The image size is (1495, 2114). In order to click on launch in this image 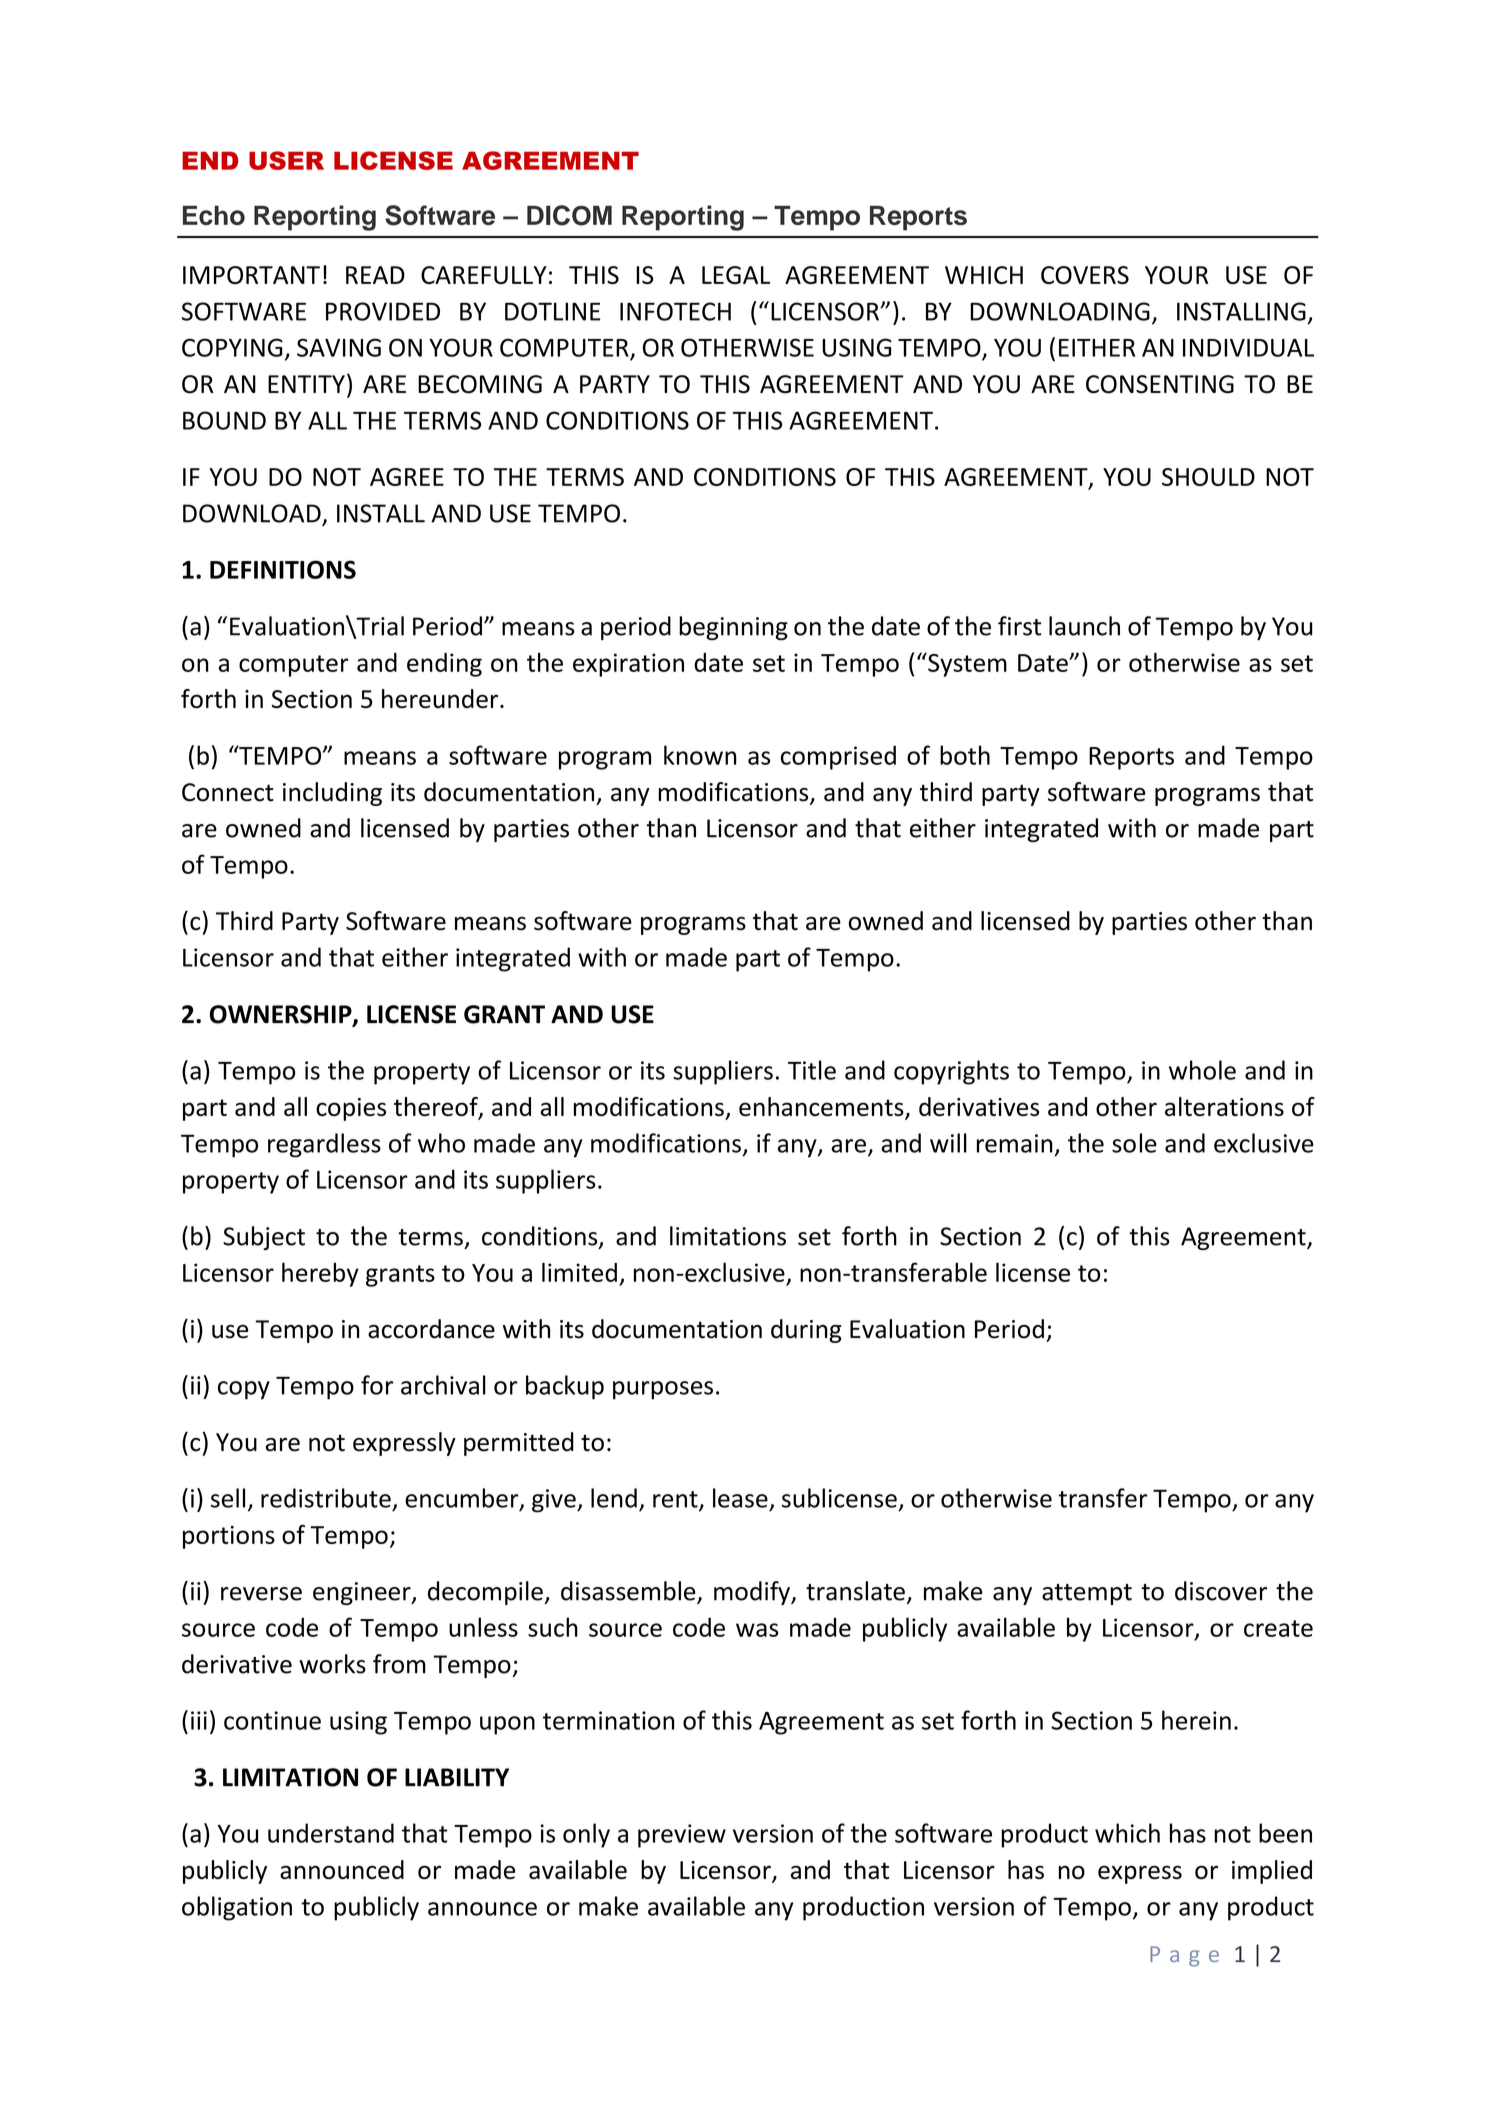, I will do `click(1084, 626)`.
